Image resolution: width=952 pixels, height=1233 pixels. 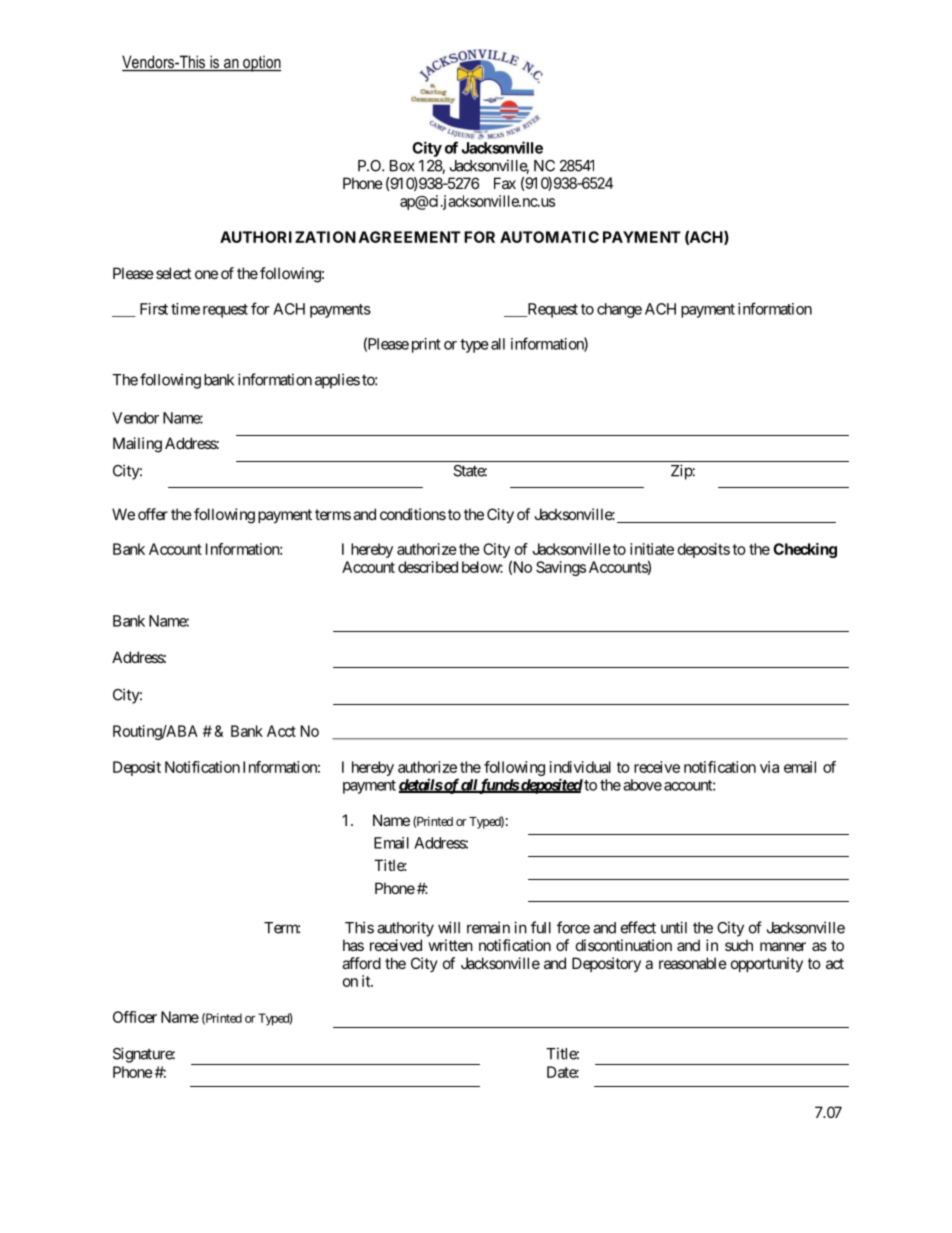 I want to click on initiate, so click(x=652, y=549).
